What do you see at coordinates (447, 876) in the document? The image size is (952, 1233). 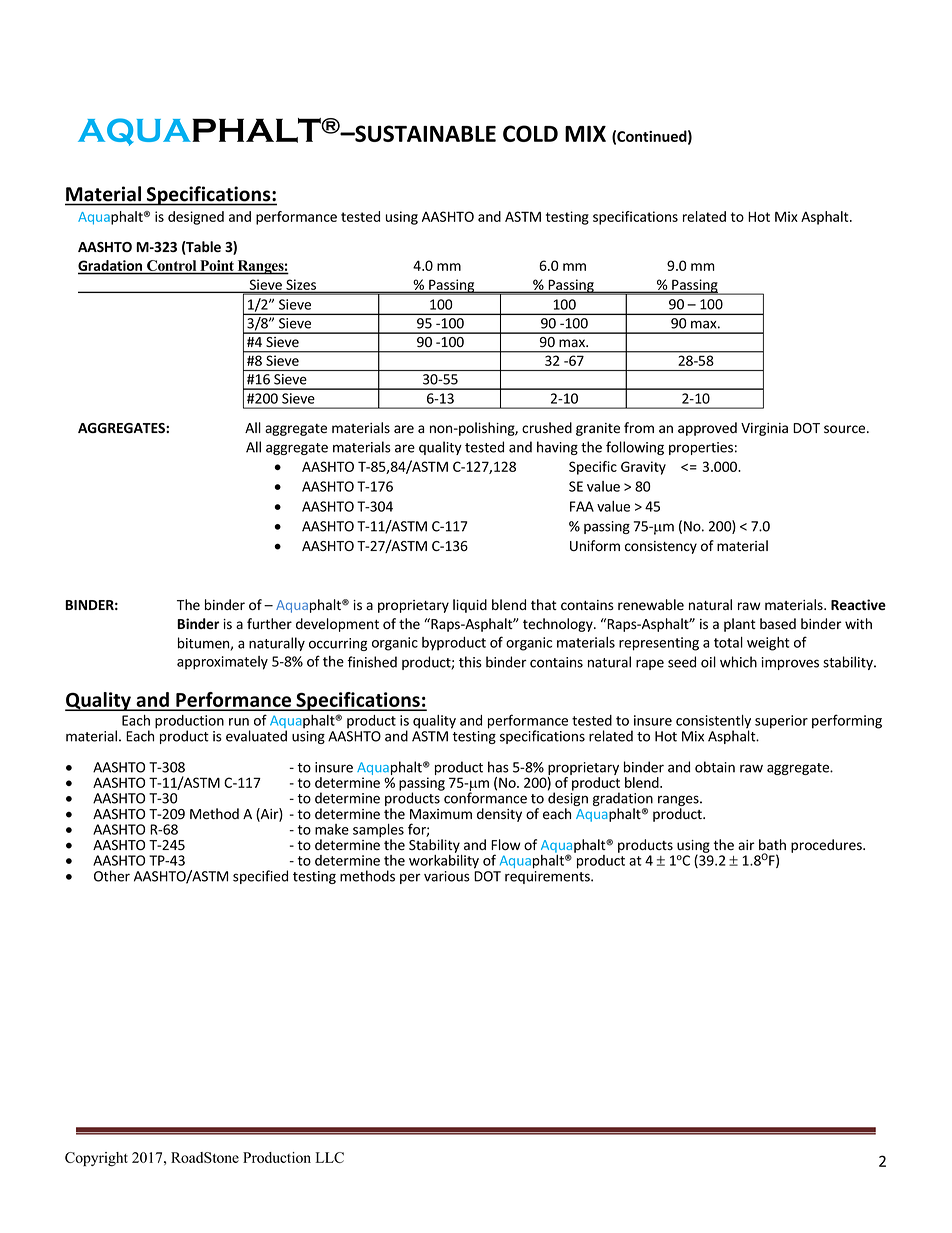 I see `various` at bounding box center [447, 876].
